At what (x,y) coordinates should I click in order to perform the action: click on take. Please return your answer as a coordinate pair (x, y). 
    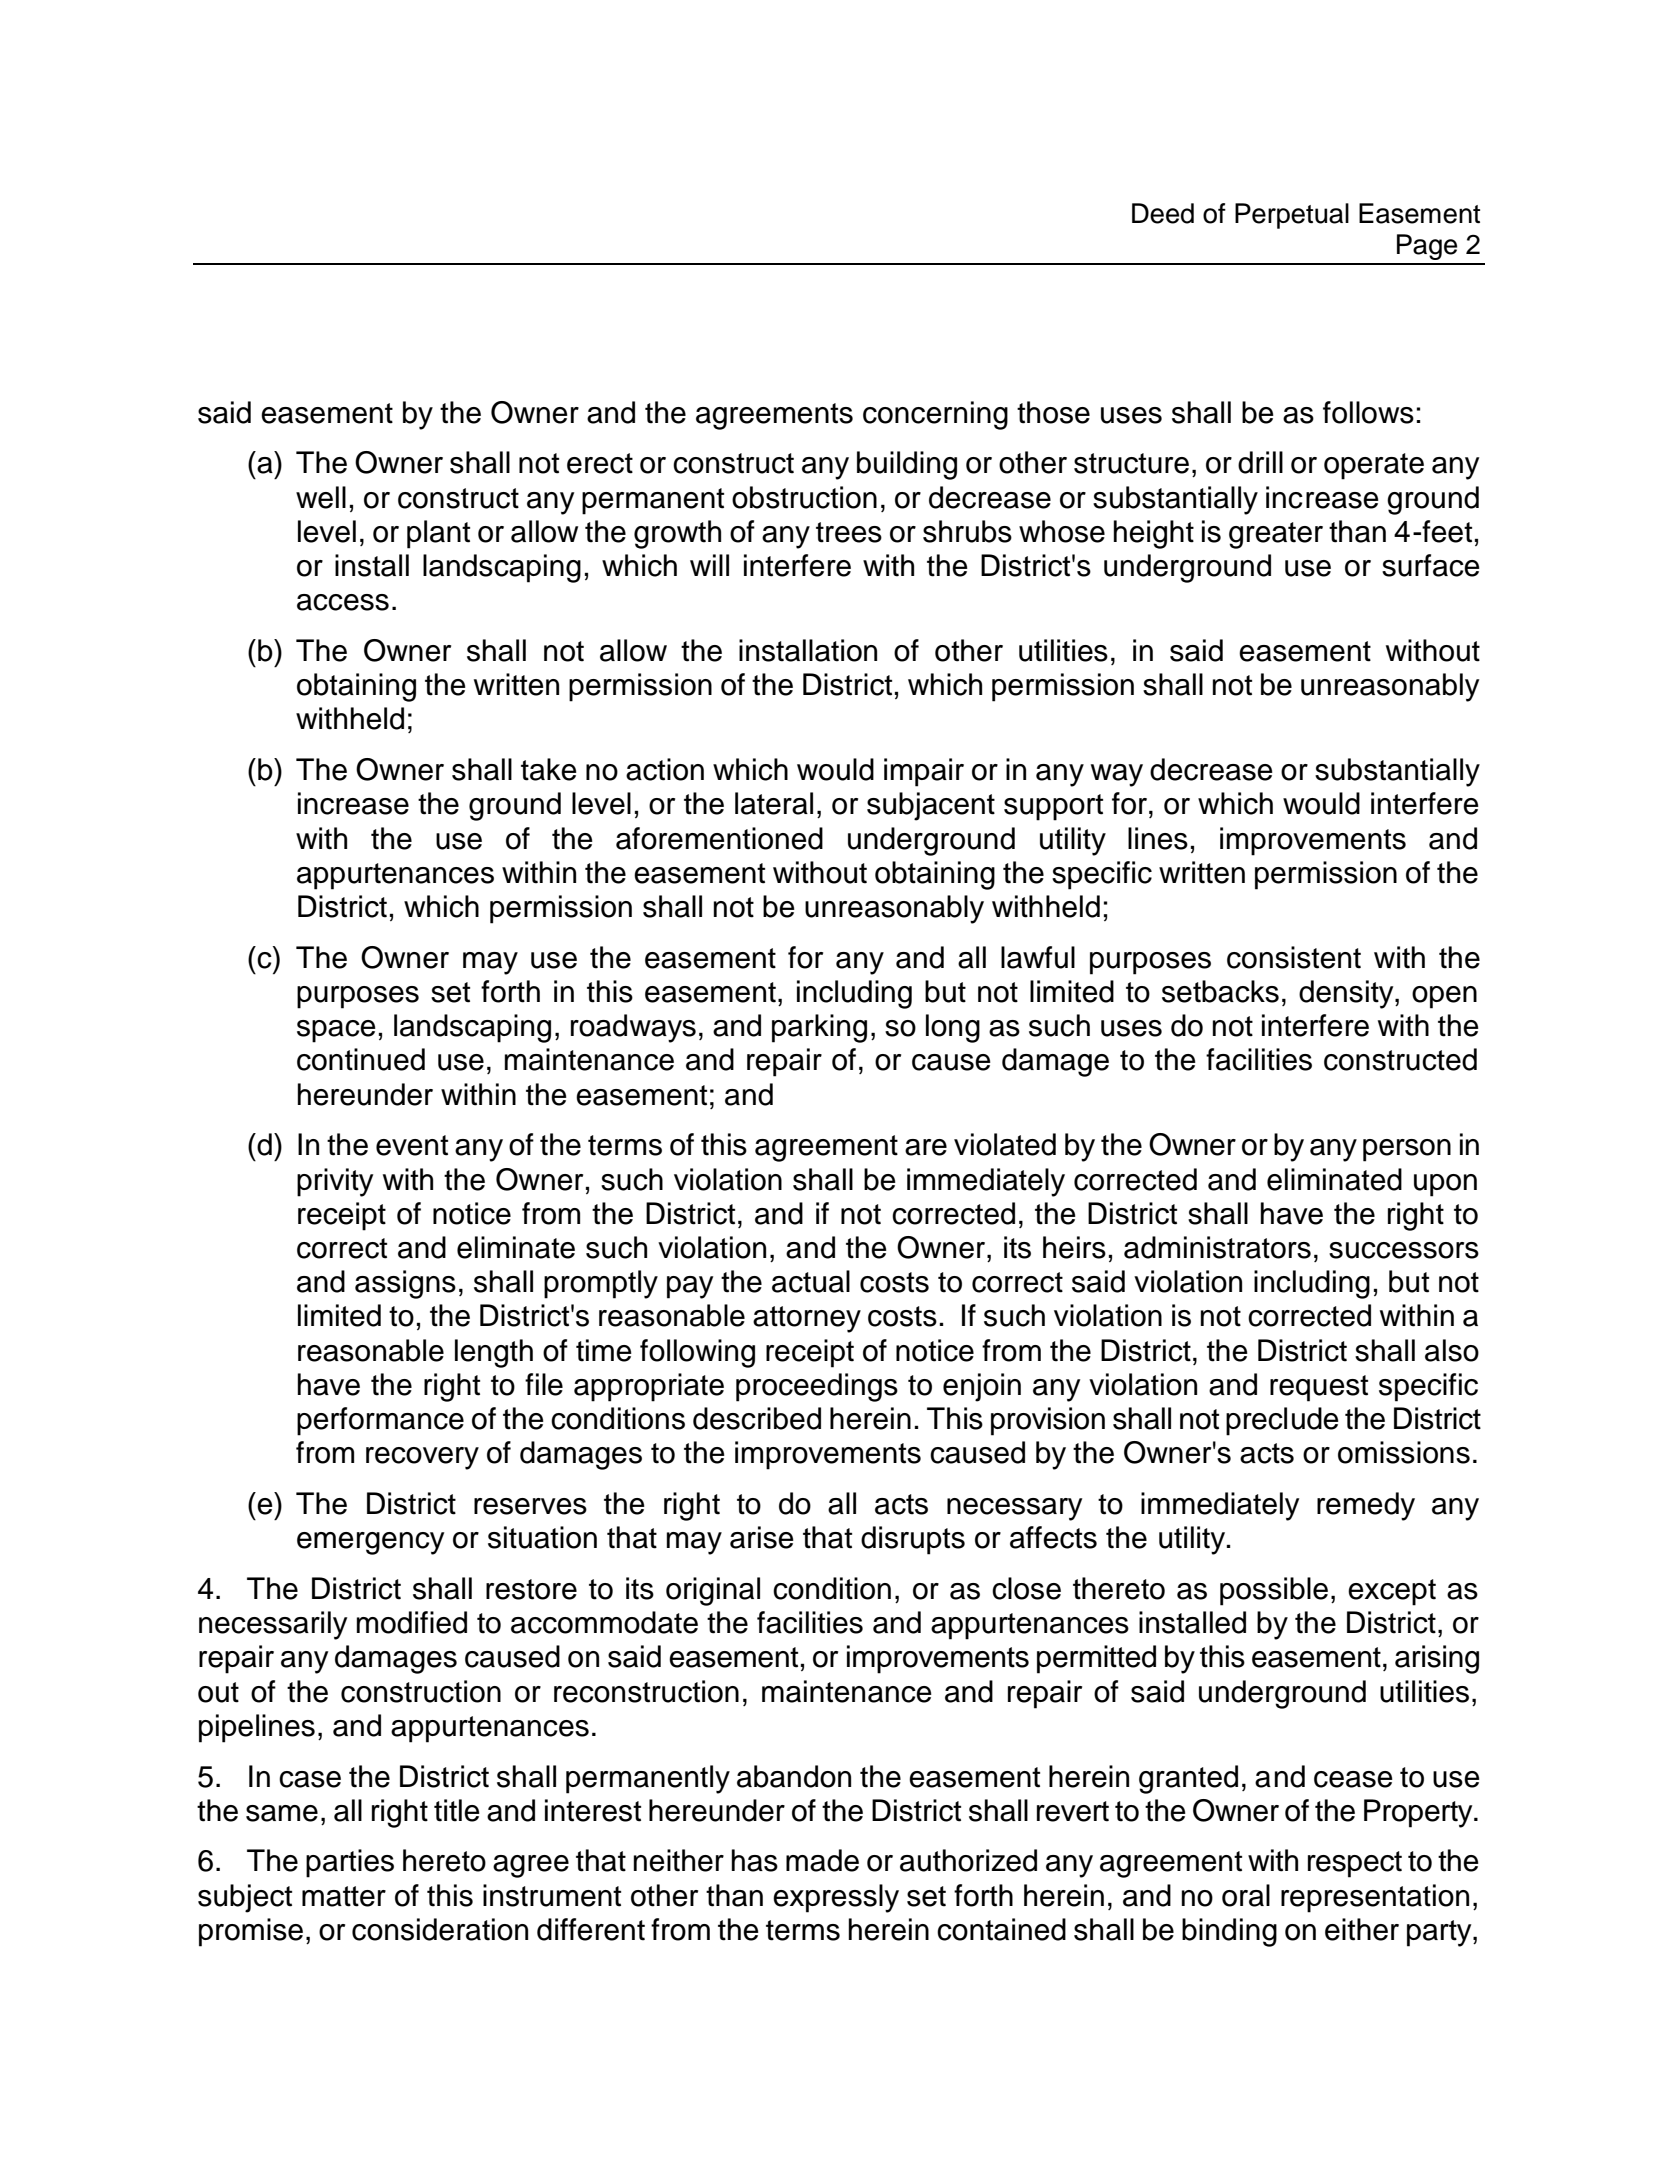
    Looking at the image, I should click on (549, 769).
